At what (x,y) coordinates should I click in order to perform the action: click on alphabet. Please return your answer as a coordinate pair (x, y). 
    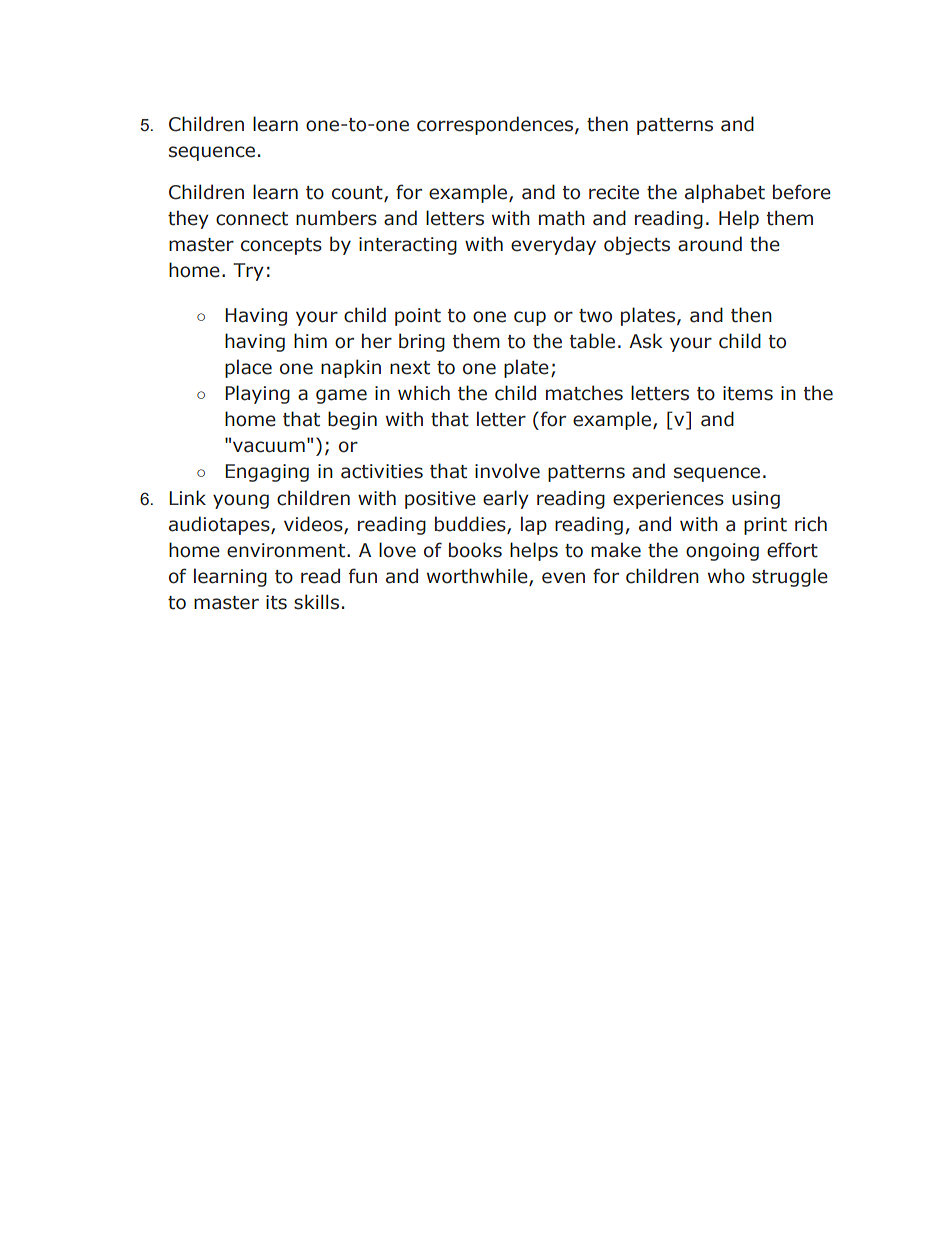
    Looking at the image, I should click on (725, 193).
